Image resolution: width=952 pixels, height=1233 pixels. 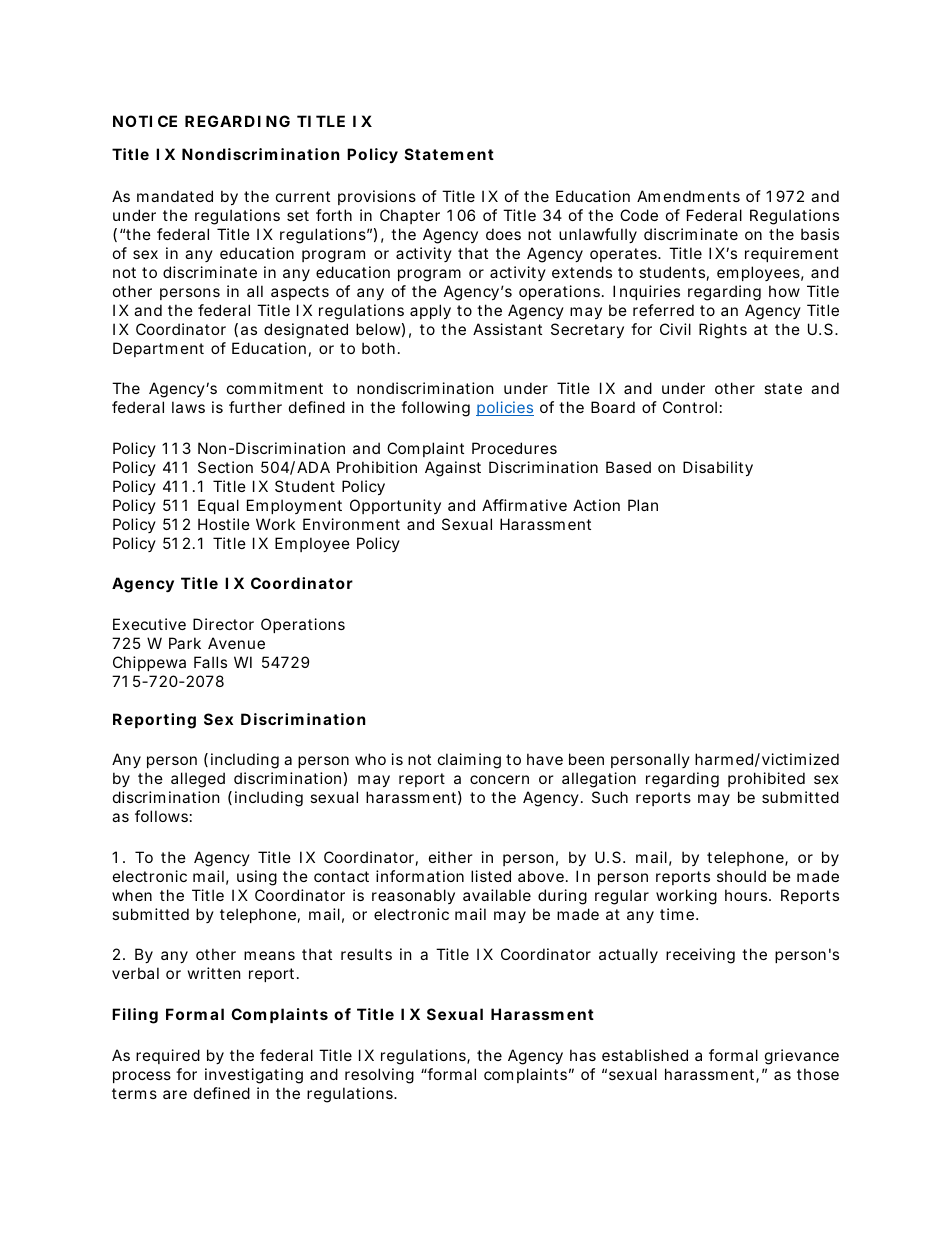 I want to click on should, so click(x=741, y=876).
